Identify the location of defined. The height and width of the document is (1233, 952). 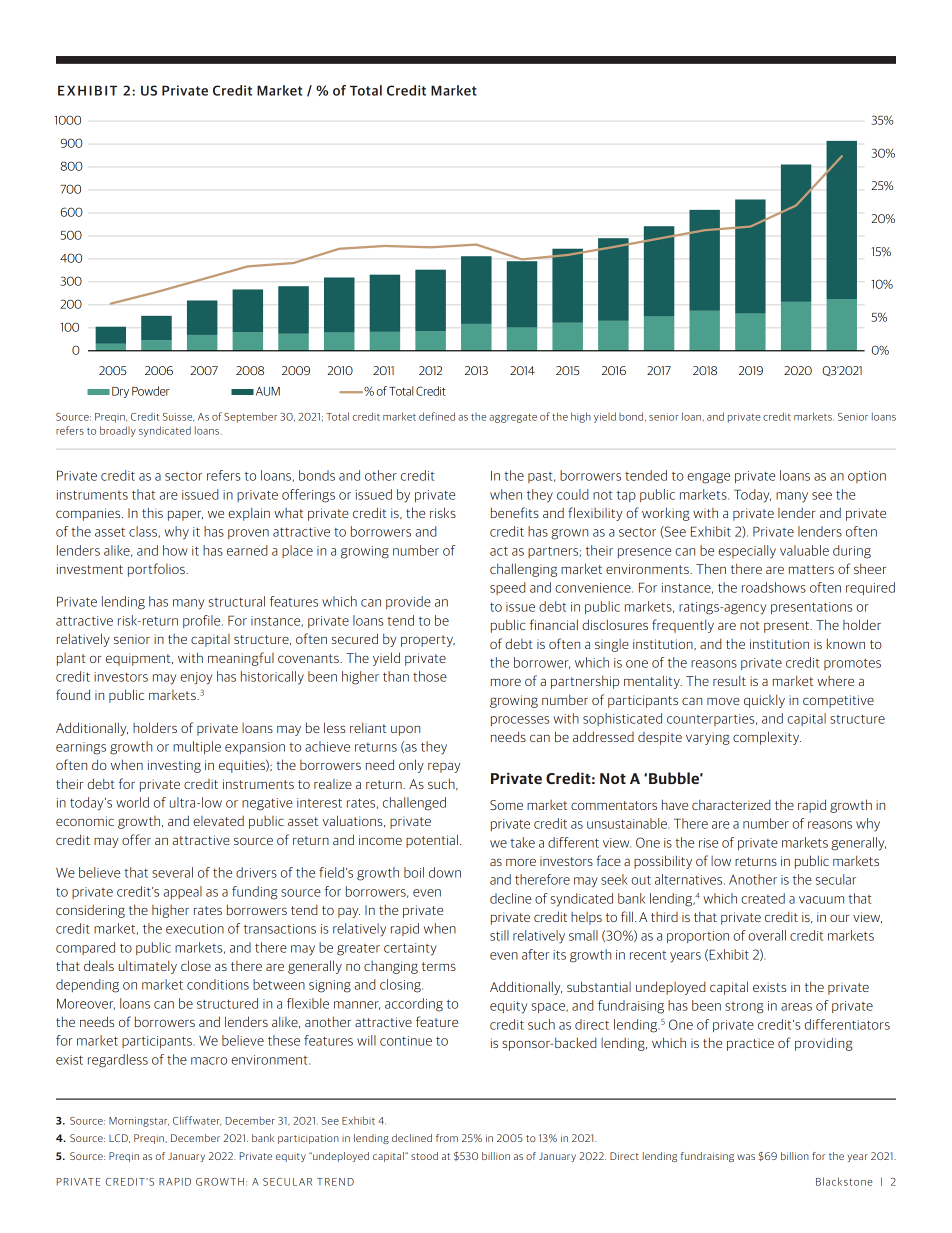
(437, 416).
